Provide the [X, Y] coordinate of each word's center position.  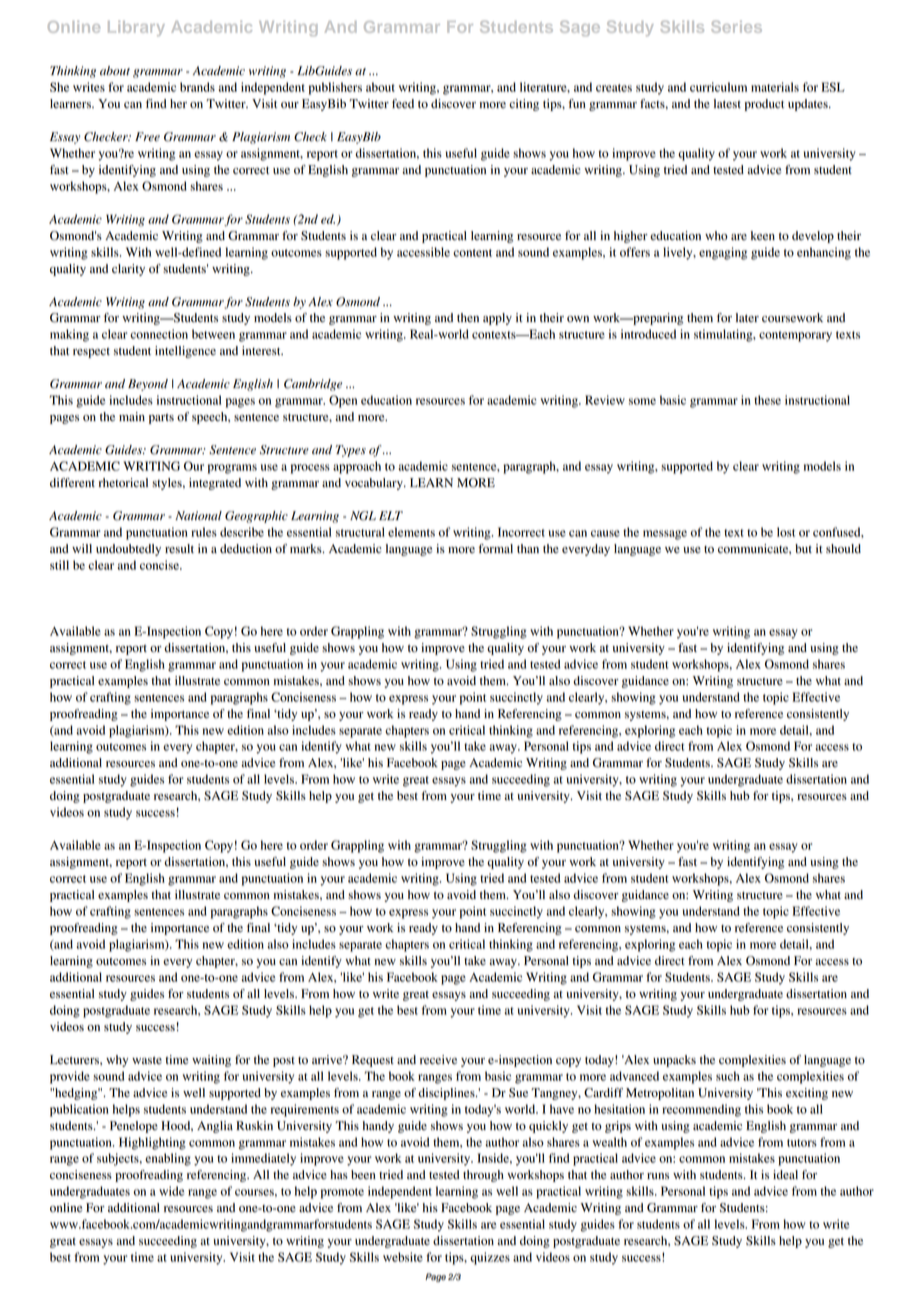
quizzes [490, 1258]
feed [403, 104]
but [803, 549]
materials [775, 87]
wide [171, 1191]
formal [496, 548]
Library [136, 28]
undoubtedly [128, 550]
